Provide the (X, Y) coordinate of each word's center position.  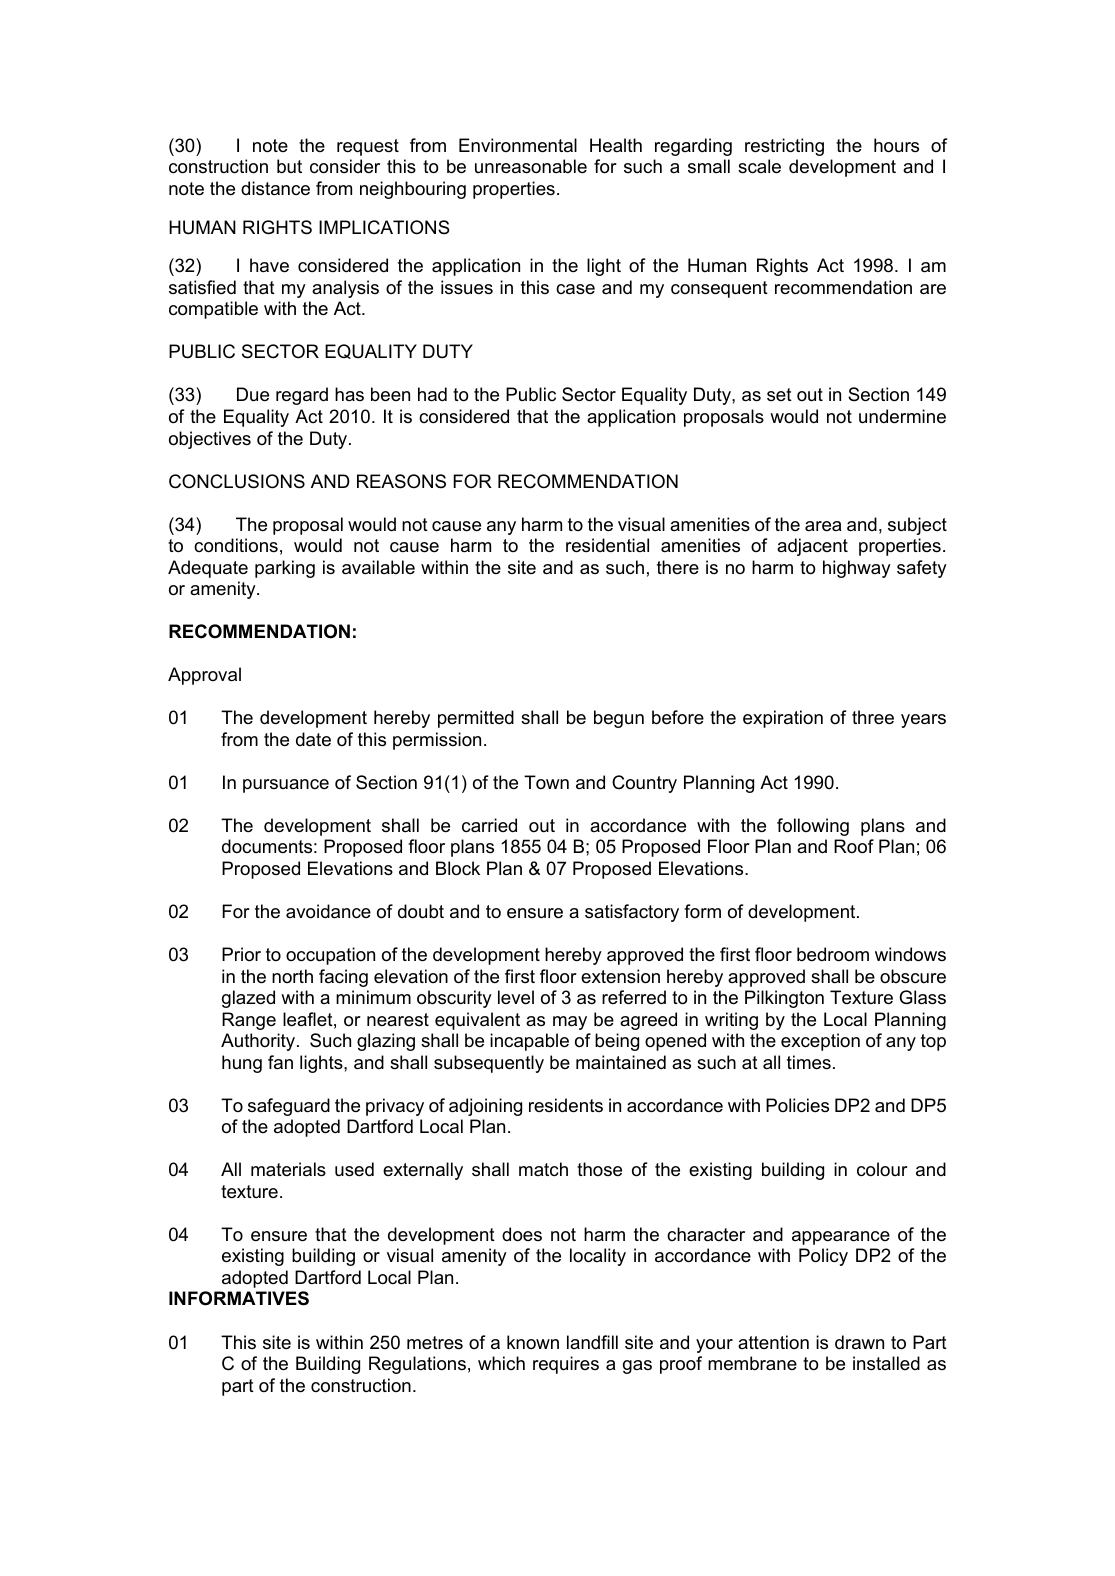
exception (820, 1042)
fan (280, 1062)
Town (546, 782)
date (313, 739)
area (823, 526)
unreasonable (531, 166)
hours (896, 145)
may (570, 1023)
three (873, 717)
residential (607, 545)
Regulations (417, 1365)
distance (275, 188)
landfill (592, 1342)
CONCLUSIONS (237, 481)
